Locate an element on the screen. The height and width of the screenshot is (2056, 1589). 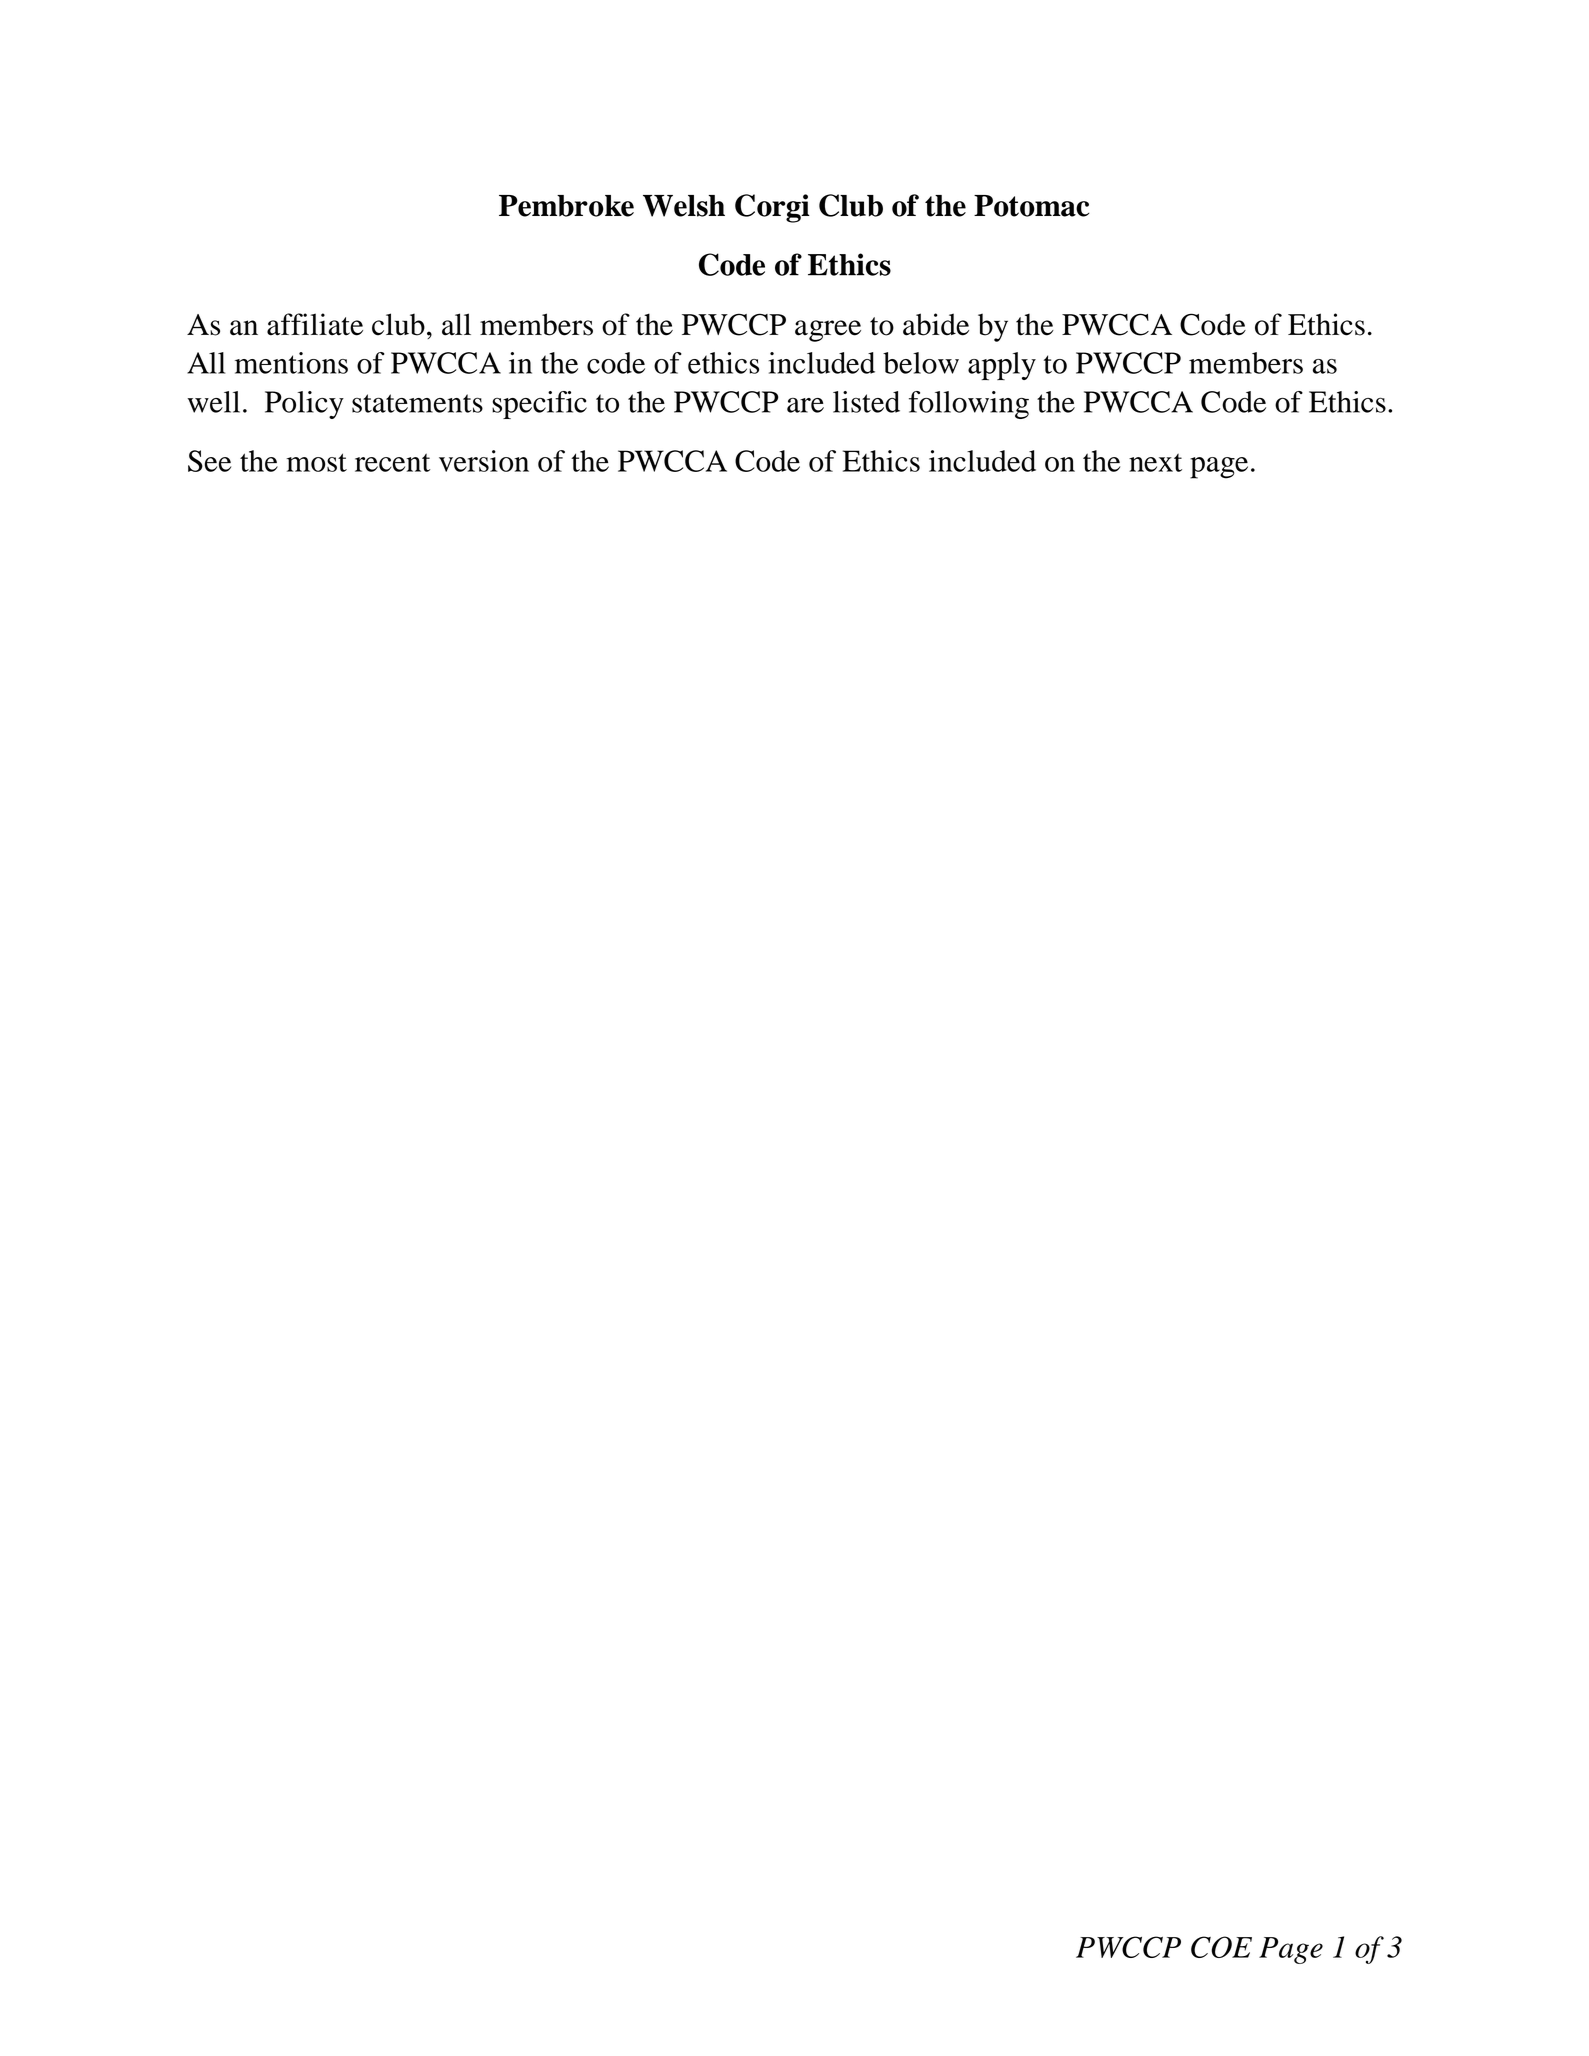
Potomac is located at coordinates (1031, 206).
